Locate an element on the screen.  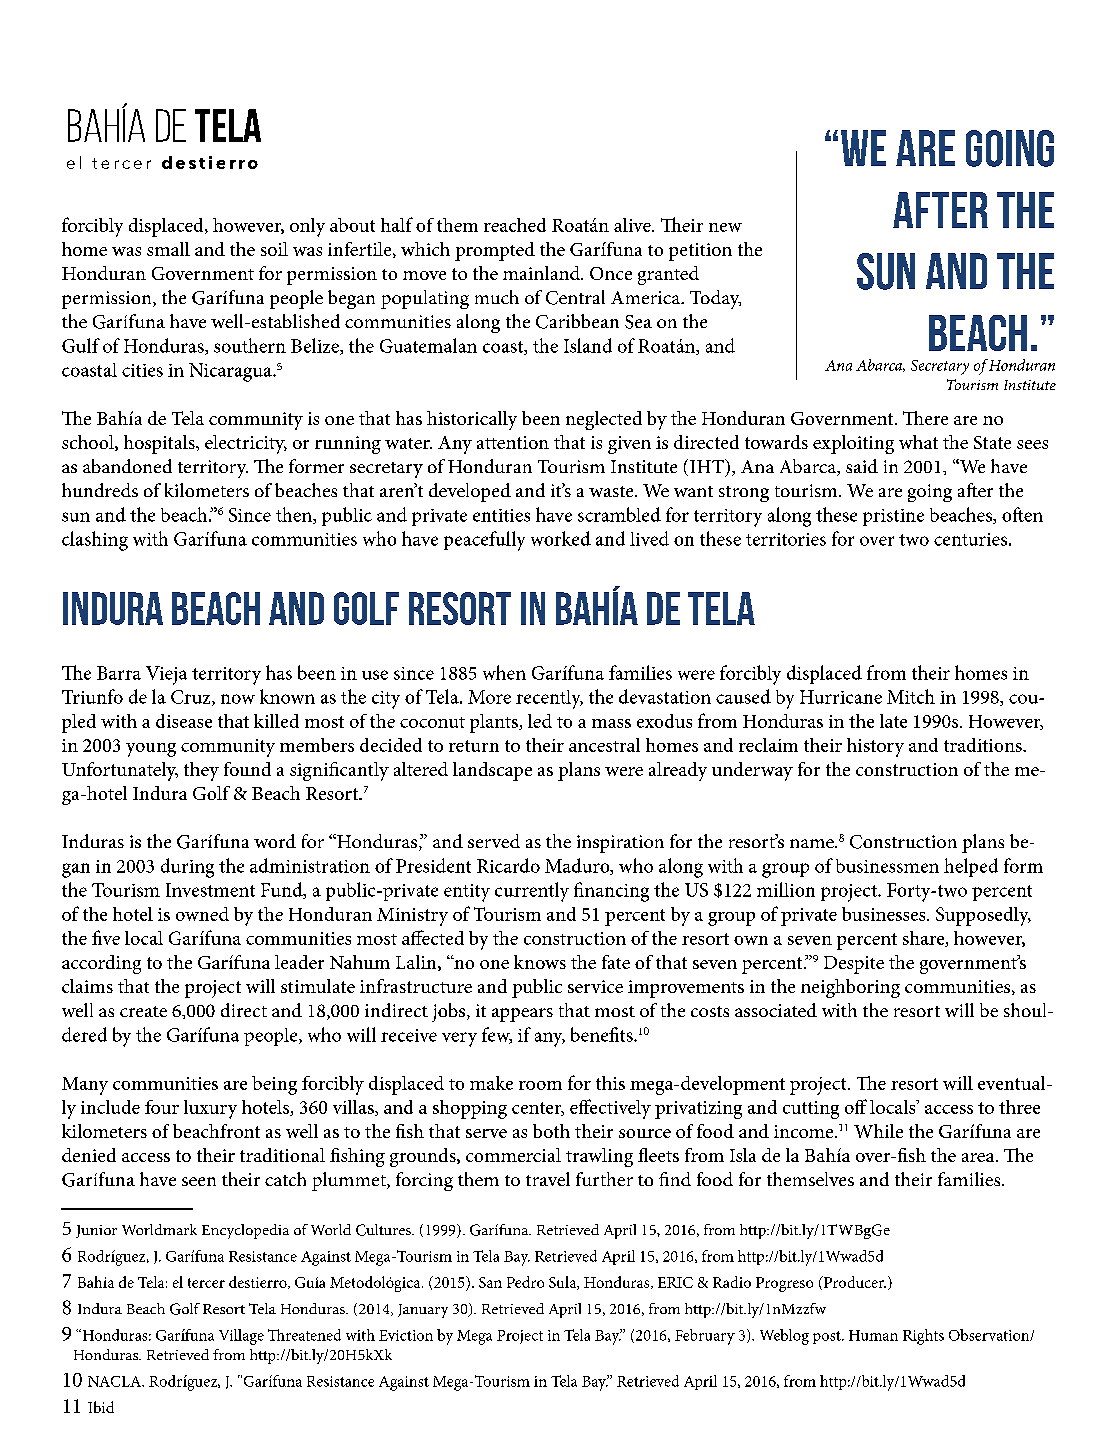
businessmen is located at coordinates (887, 866).
